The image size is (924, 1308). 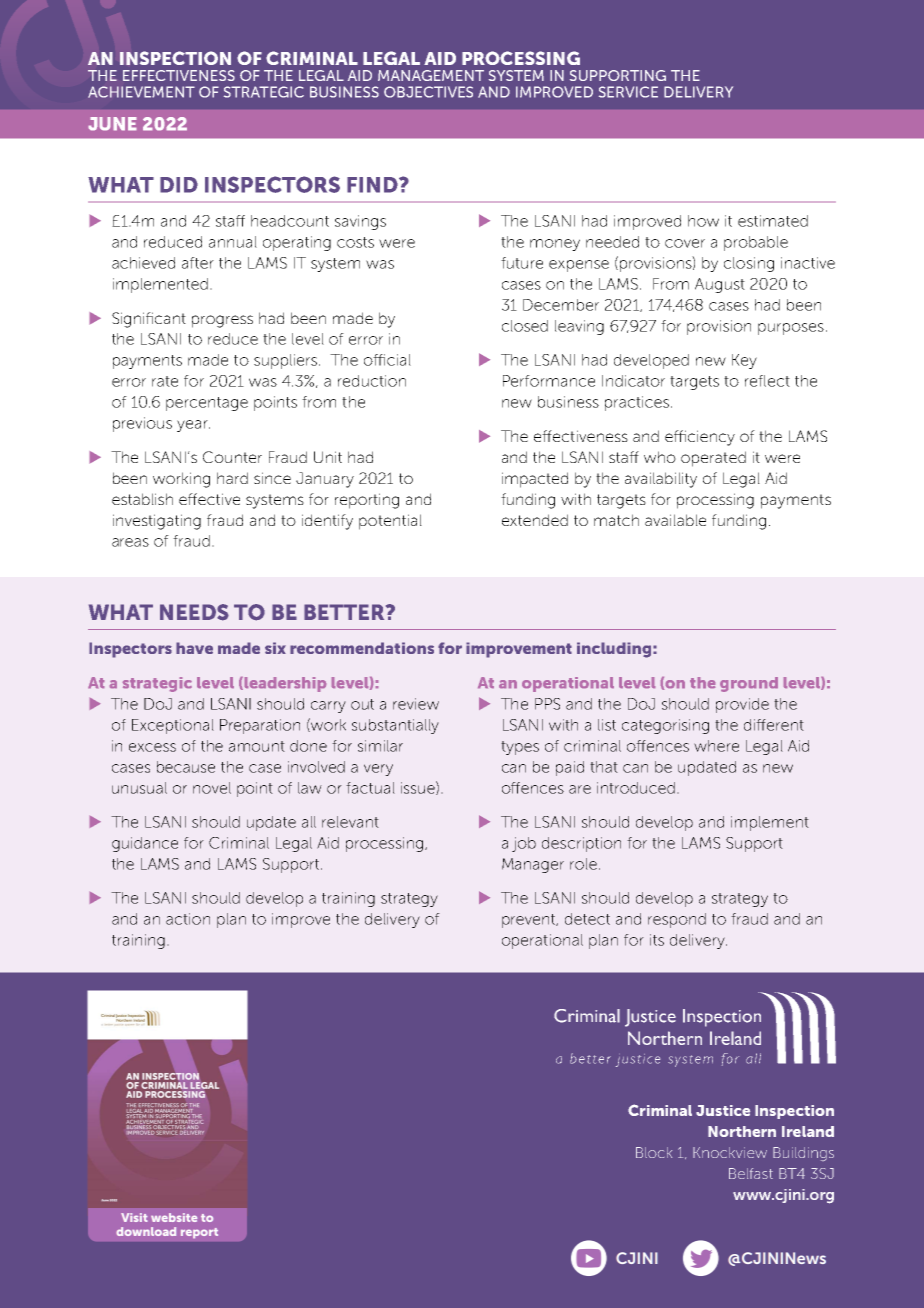 I want to click on recommendations, so click(x=362, y=648).
